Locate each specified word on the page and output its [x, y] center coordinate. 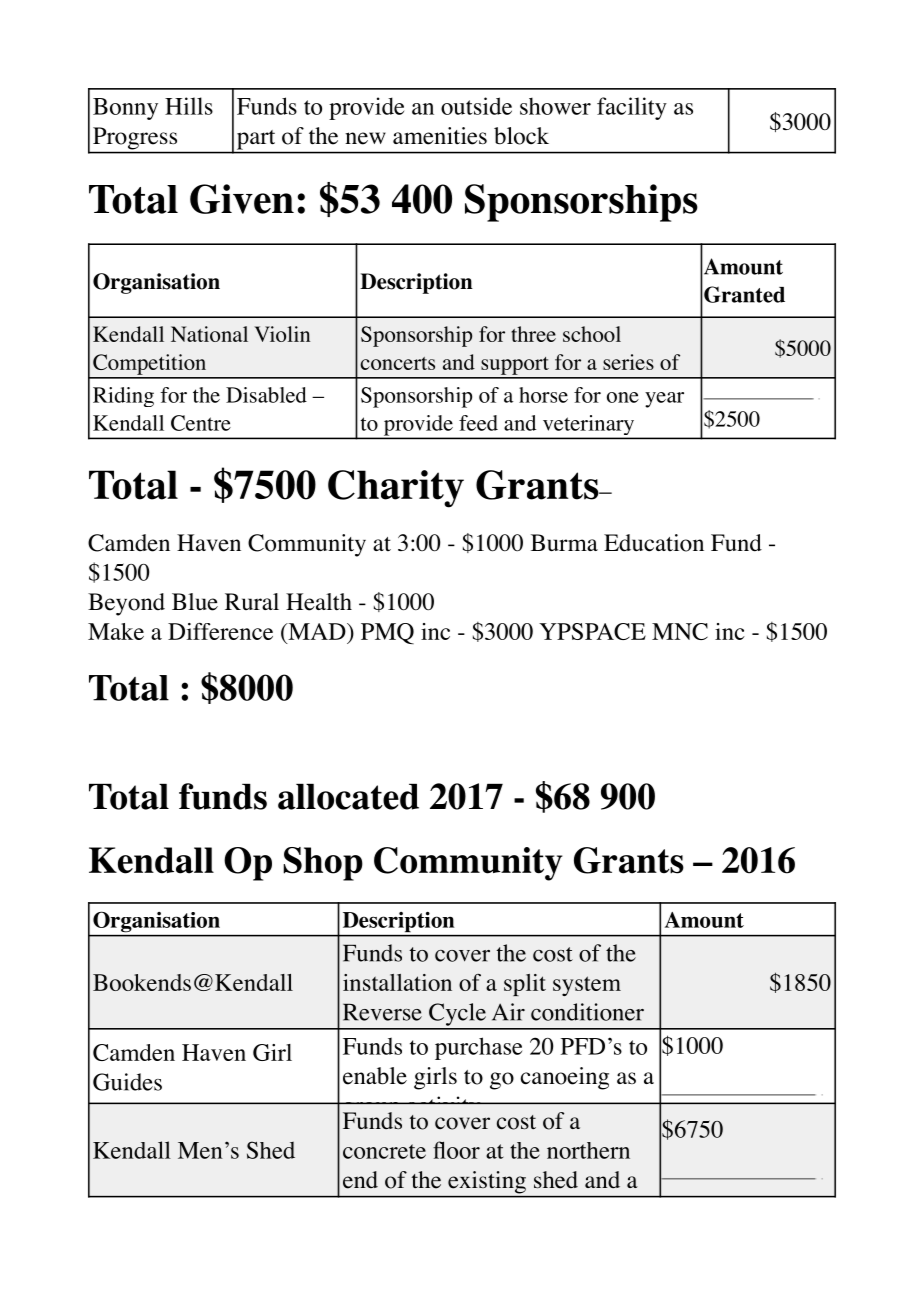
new [365, 138]
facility [632, 108]
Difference [220, 631]
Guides [127, 1082]
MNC [680, 631]
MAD [317, 631]
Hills [189, 106]
